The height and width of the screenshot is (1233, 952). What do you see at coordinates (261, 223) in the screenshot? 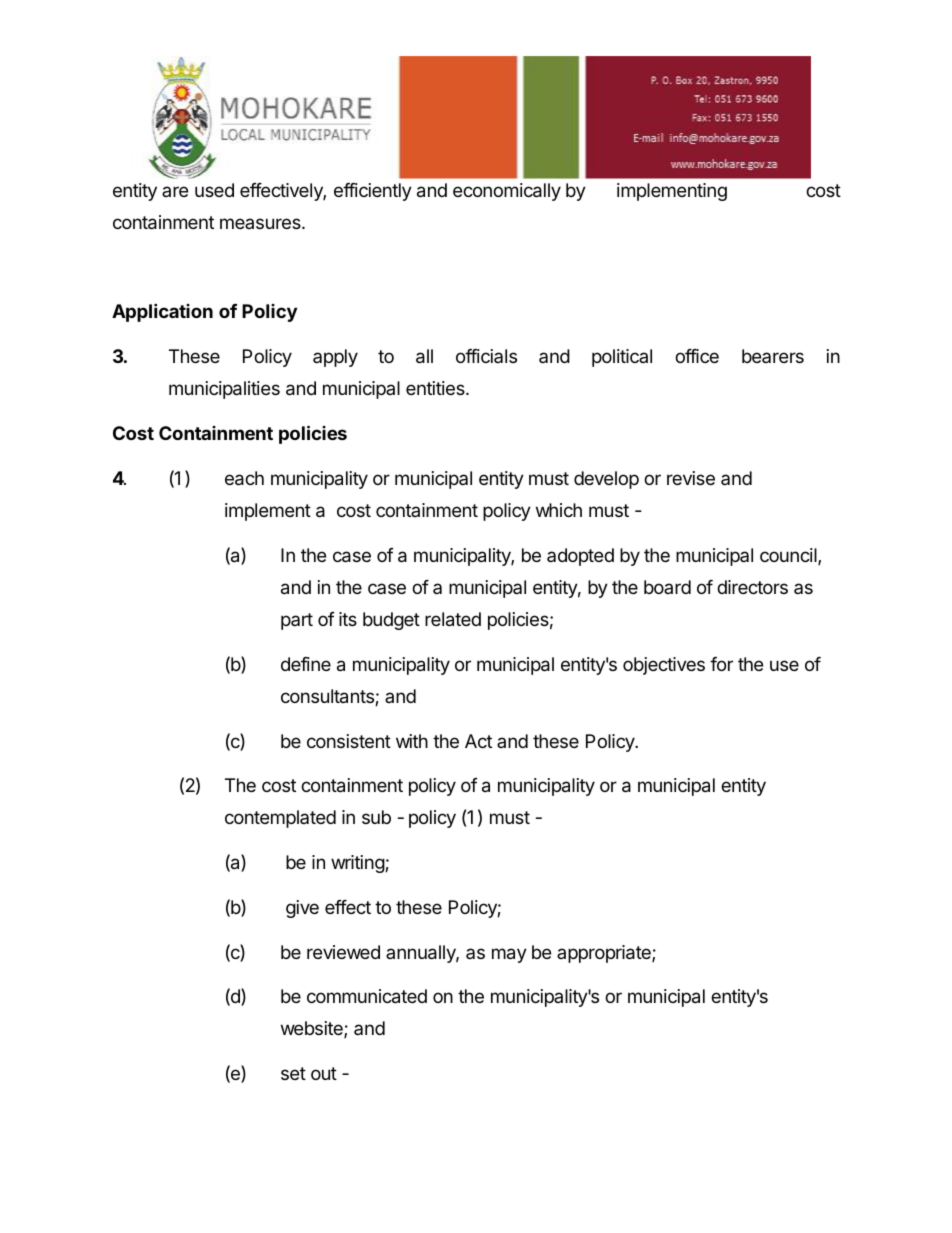
I see `measures` at bounding box center [261, 223].
